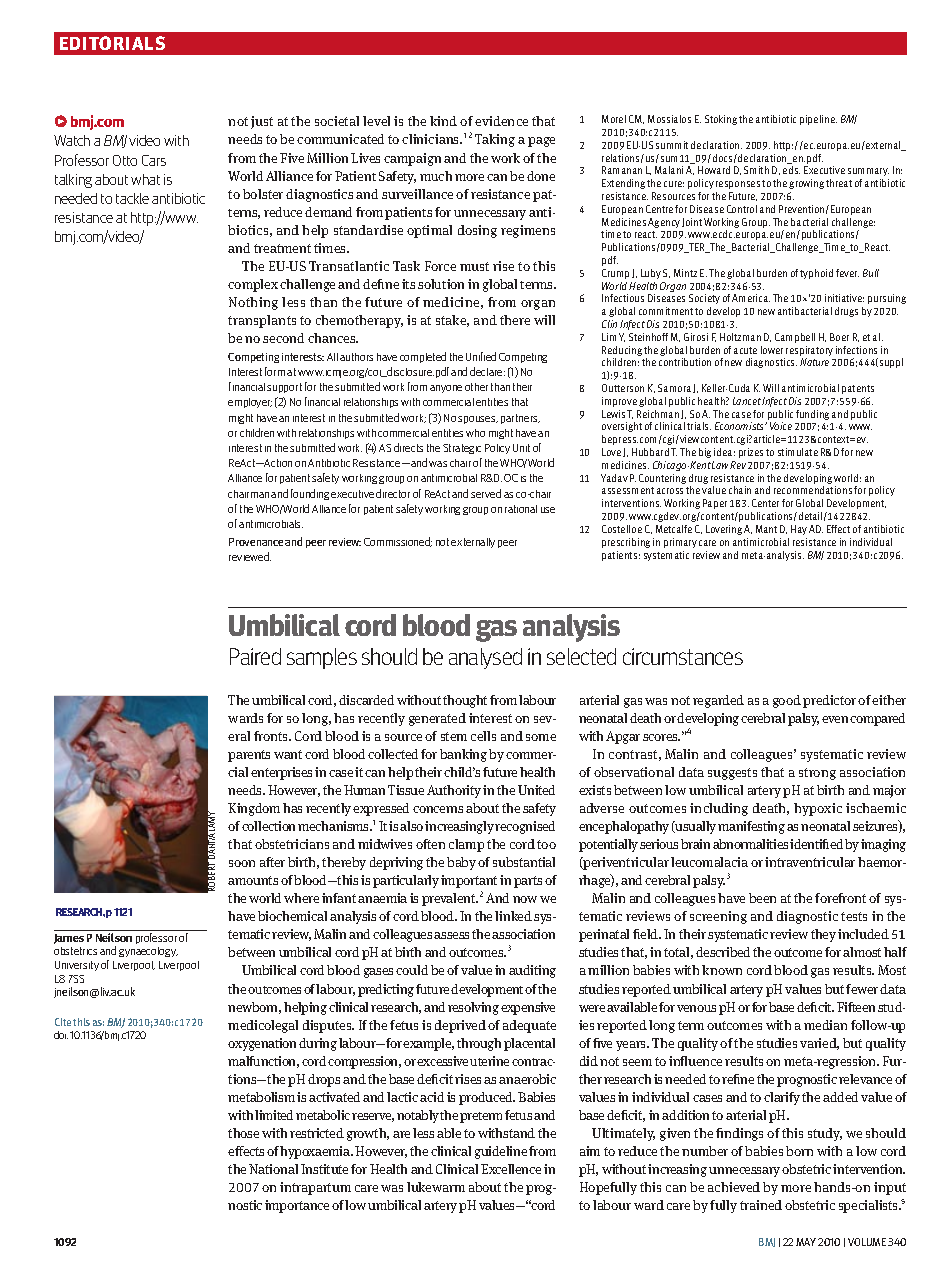  Describe the element at coordinates (787, 701) in the screenshot. I see `good` at that location.
